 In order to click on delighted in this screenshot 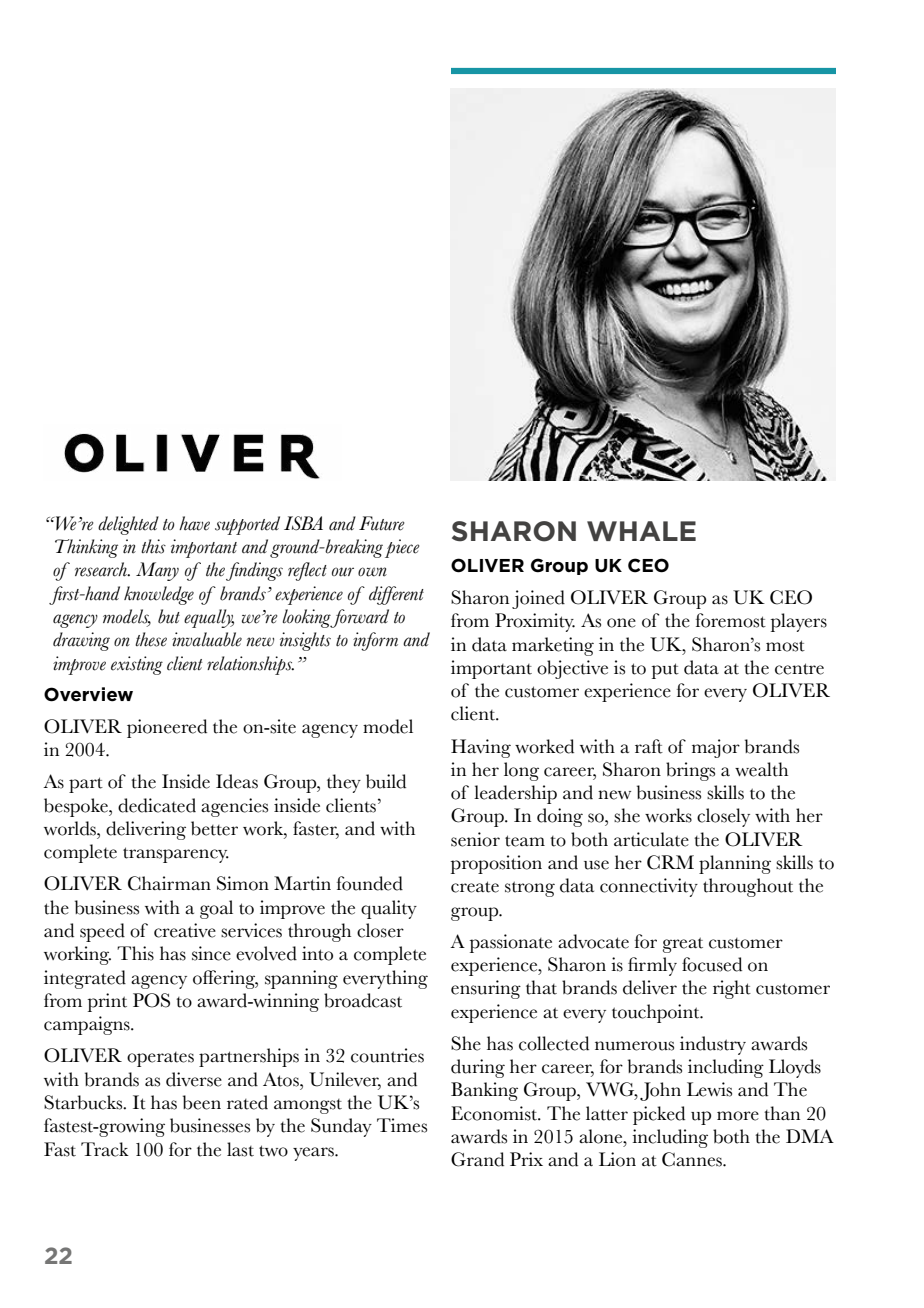, I will do `click(128, 525)`.
